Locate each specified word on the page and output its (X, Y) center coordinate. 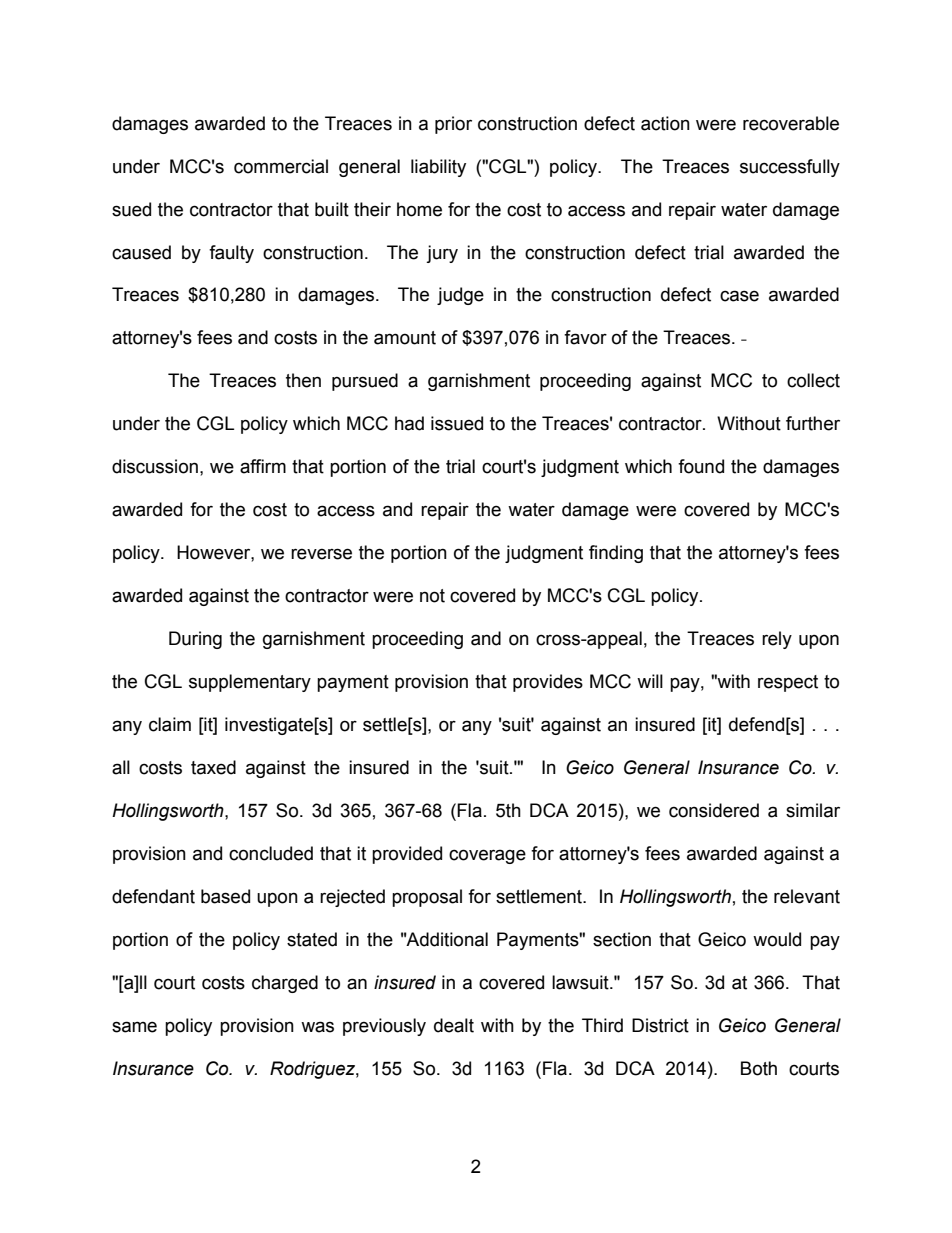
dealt (454, 1025)
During (195, 640)
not (432, 596)
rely (777, 640)
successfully (790, 168)
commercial (281, 166)
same (134, 1027)
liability (438, 168)
